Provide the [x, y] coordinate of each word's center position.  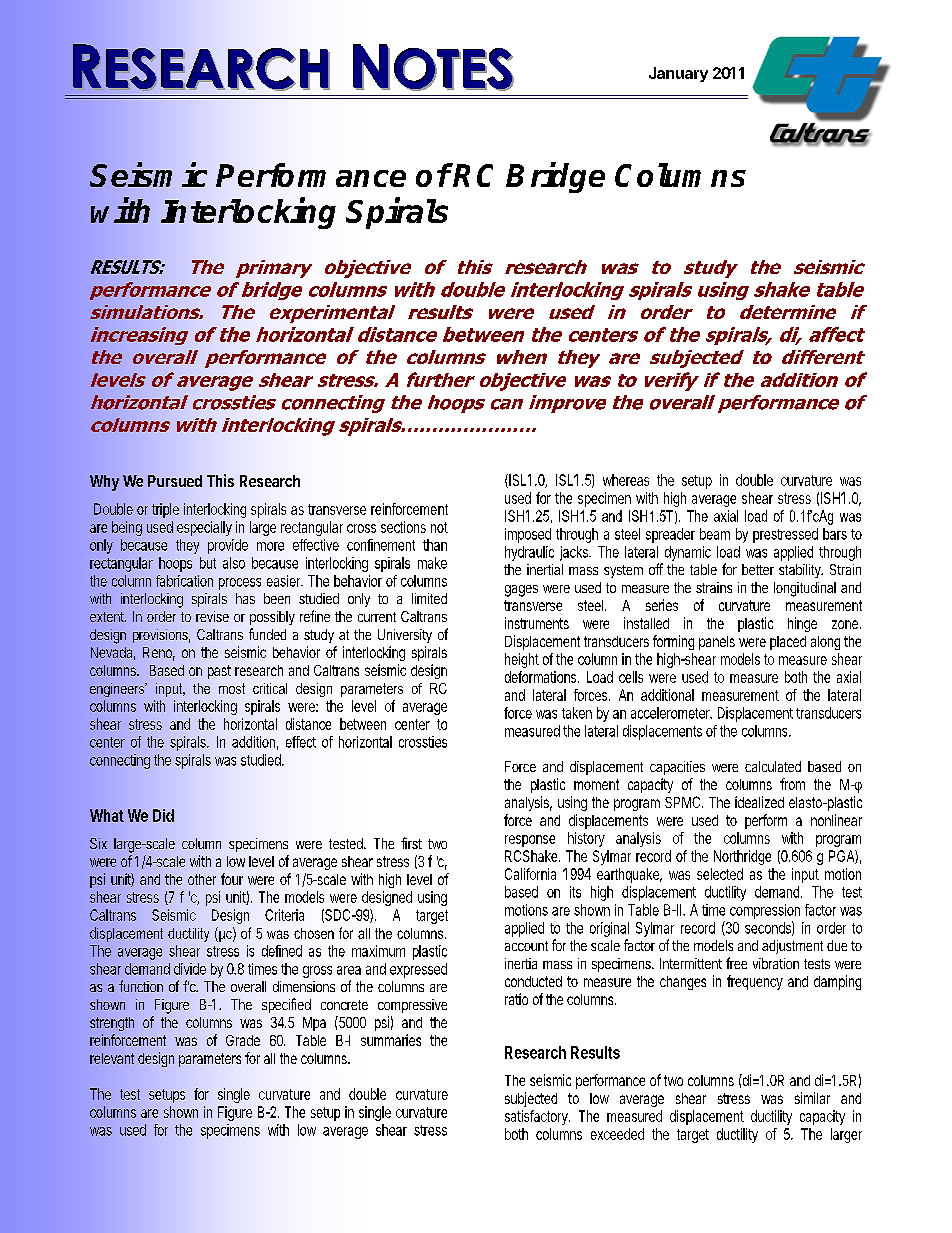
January [678, 74]
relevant [112, 1058]
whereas [626, 480]
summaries [391, 1040]
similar [812, 1098]
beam [715, 534]
